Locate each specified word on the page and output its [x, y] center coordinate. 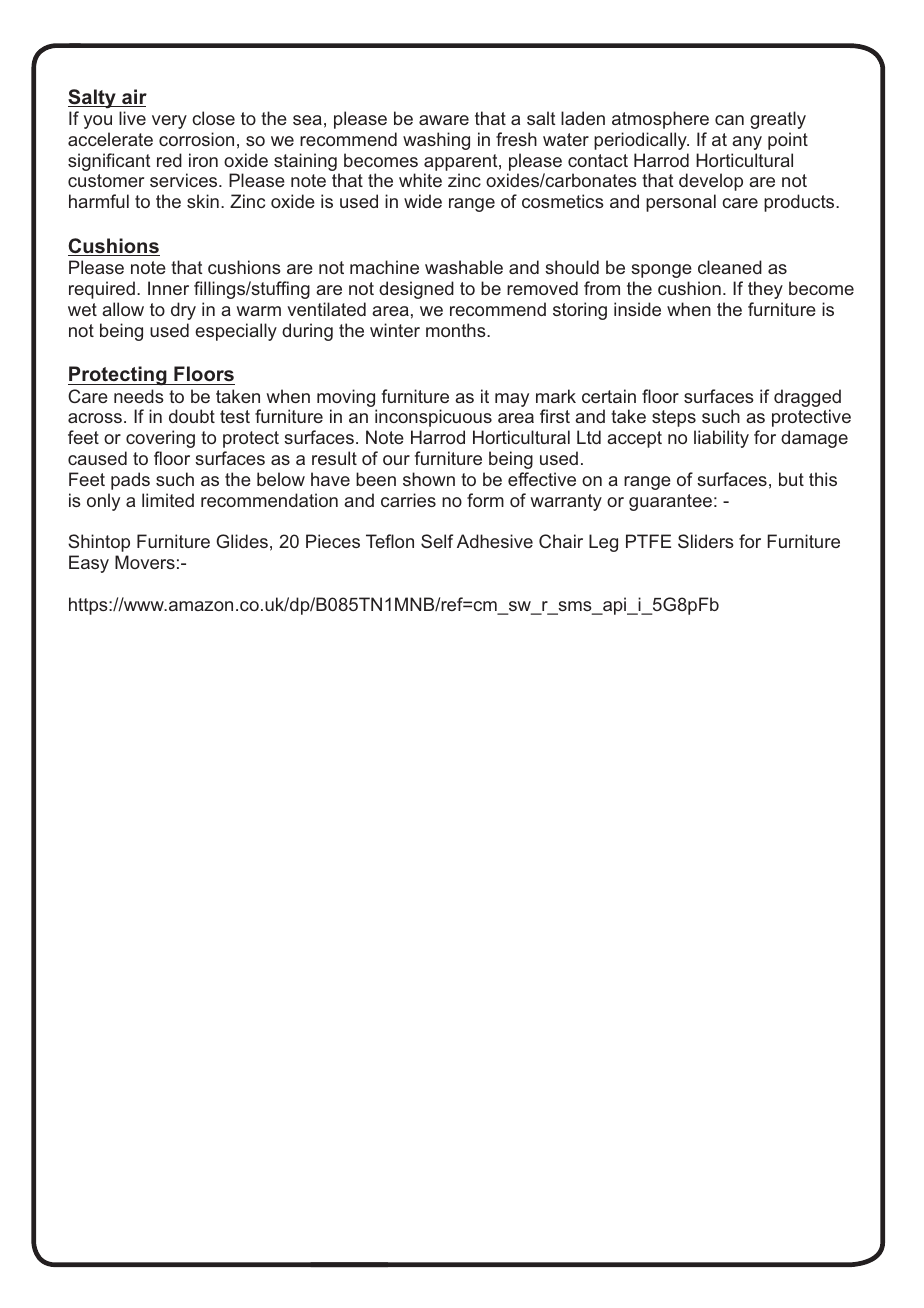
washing [436, 141]
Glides [242, 541]
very [169, 122]
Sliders [706, 541]
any [747, 143]
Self [437, 541]
